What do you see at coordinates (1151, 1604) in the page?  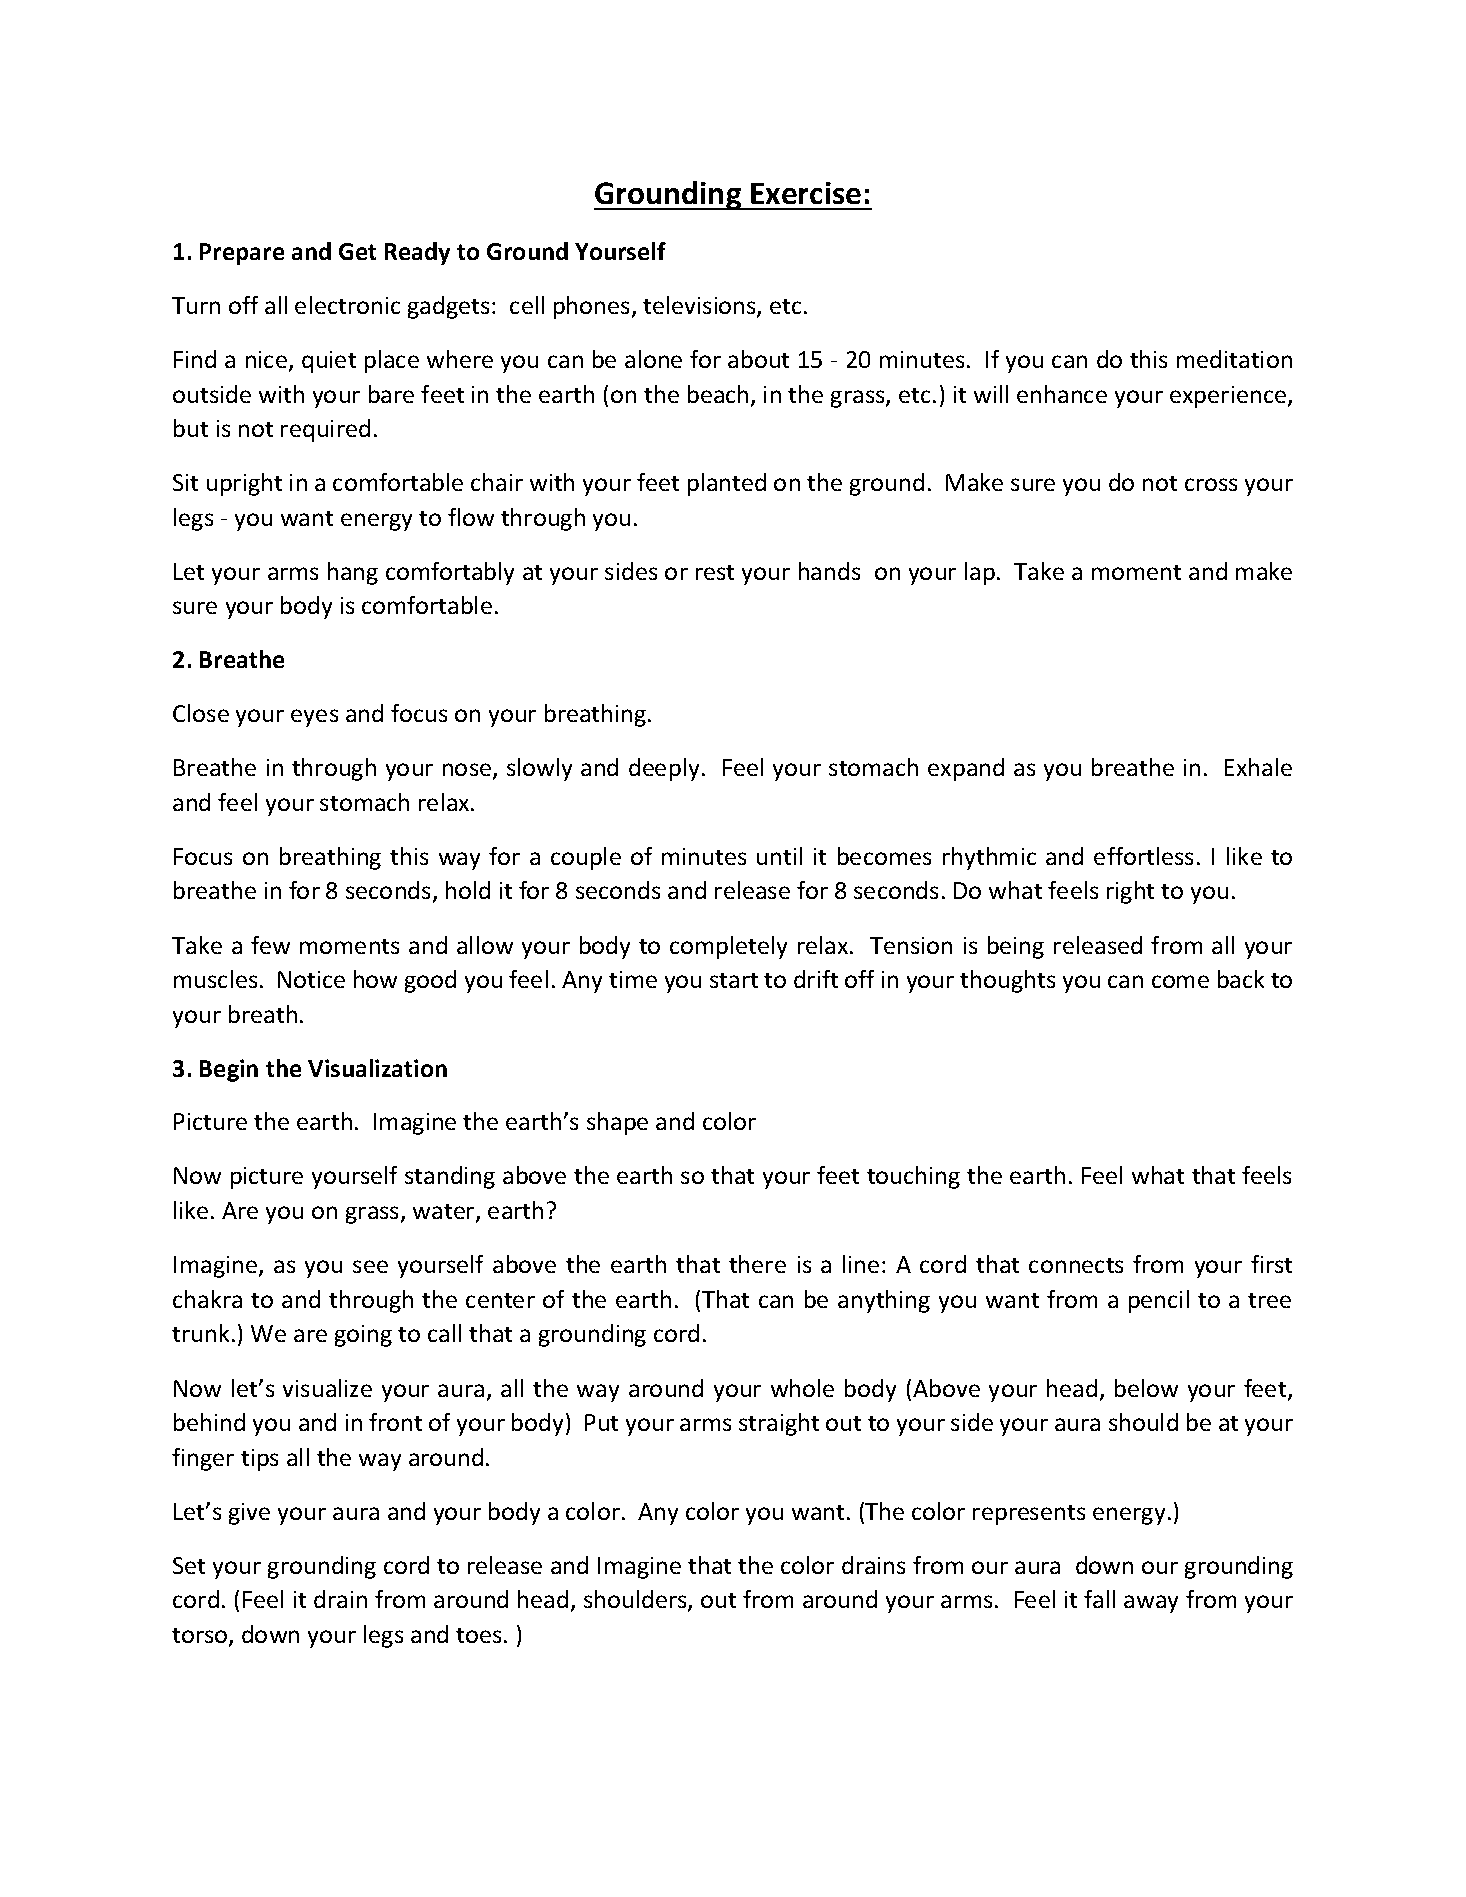 I see `away` at bounding box center [1151, 1604].
